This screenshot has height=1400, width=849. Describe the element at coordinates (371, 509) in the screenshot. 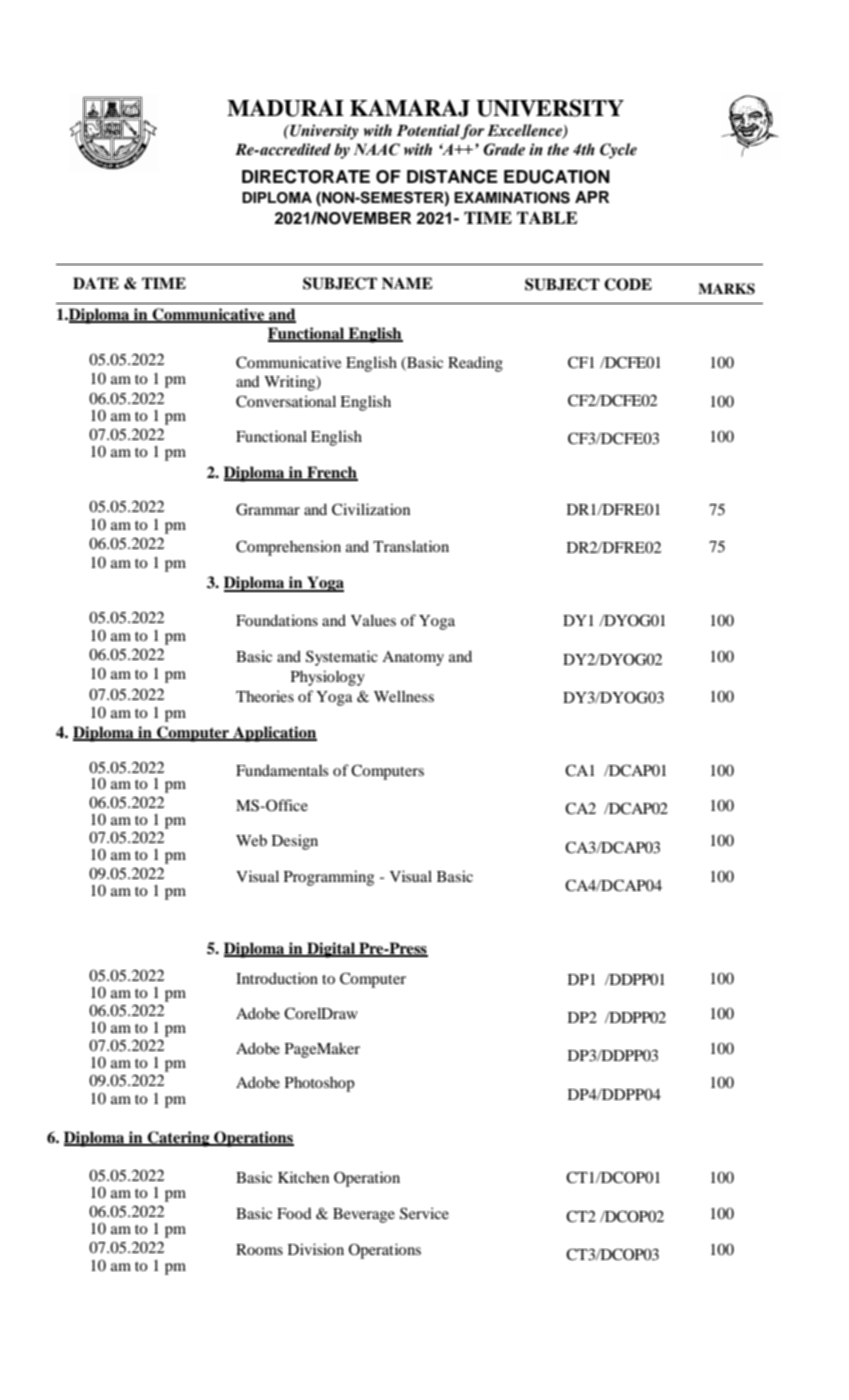

I see `Civilization` at that location.
